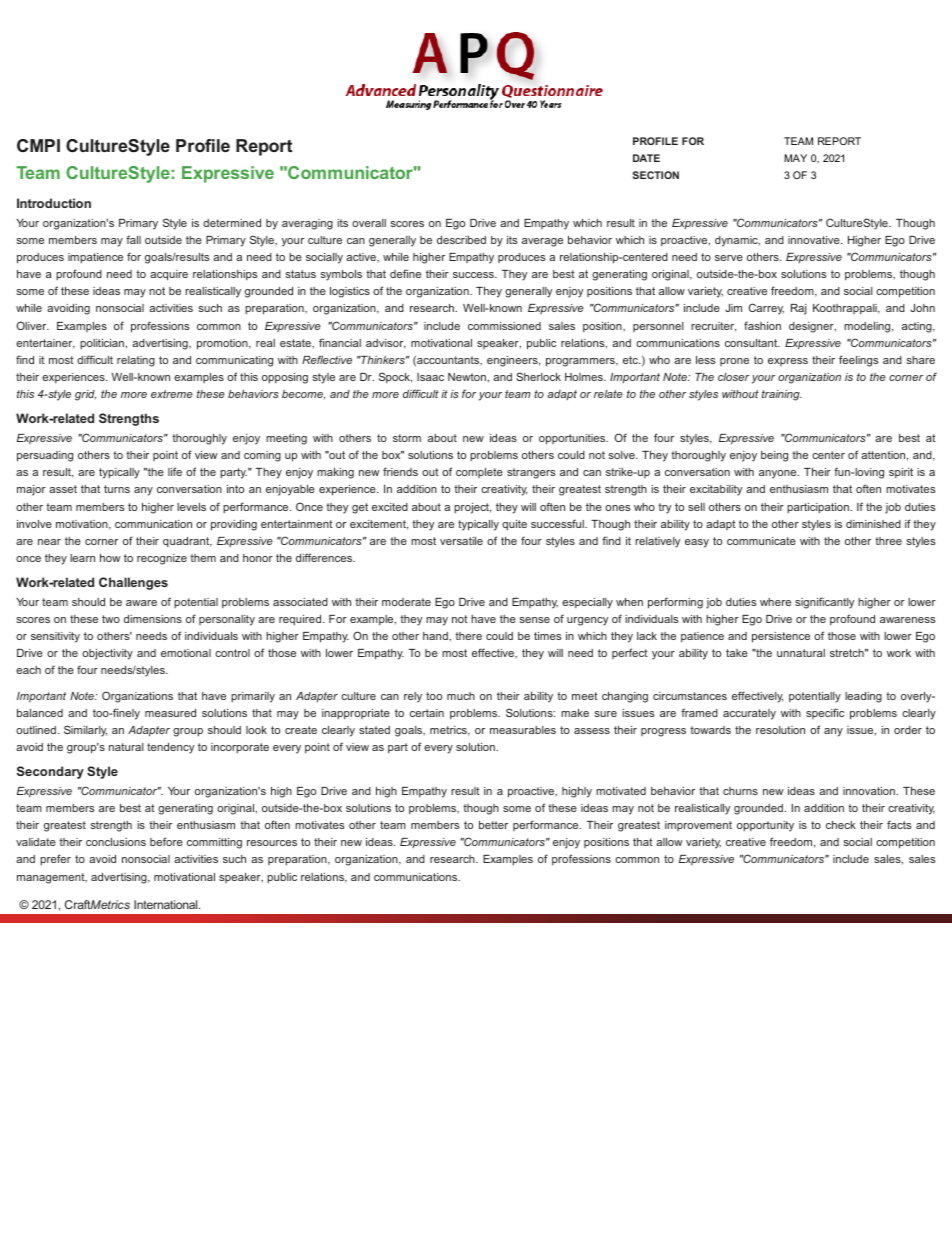  Describe the element at coordinates (468, 636) in the document. I see `there` at that location.
